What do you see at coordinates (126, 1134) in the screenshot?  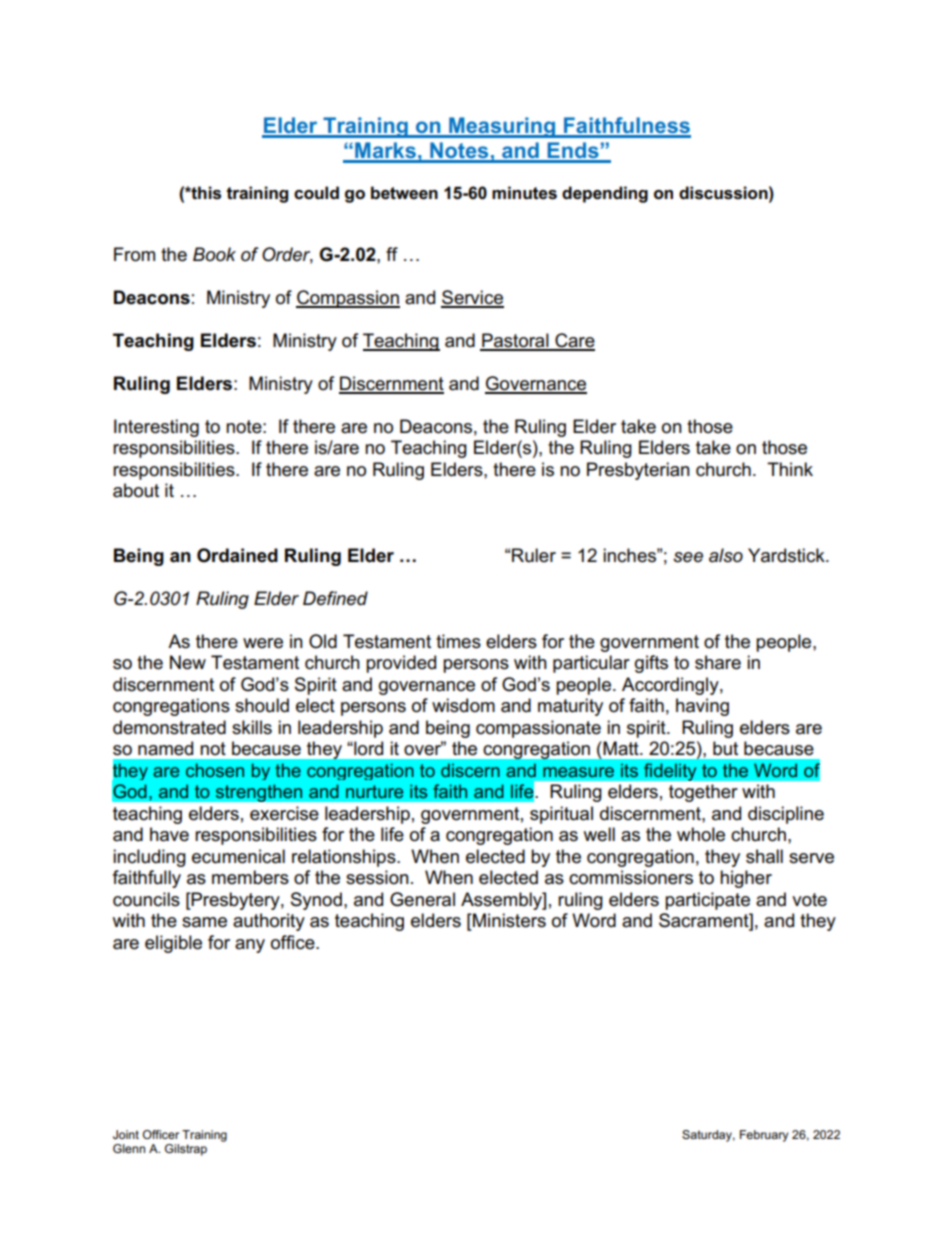 I see `Joint` at bounding box center [126, 1134].
